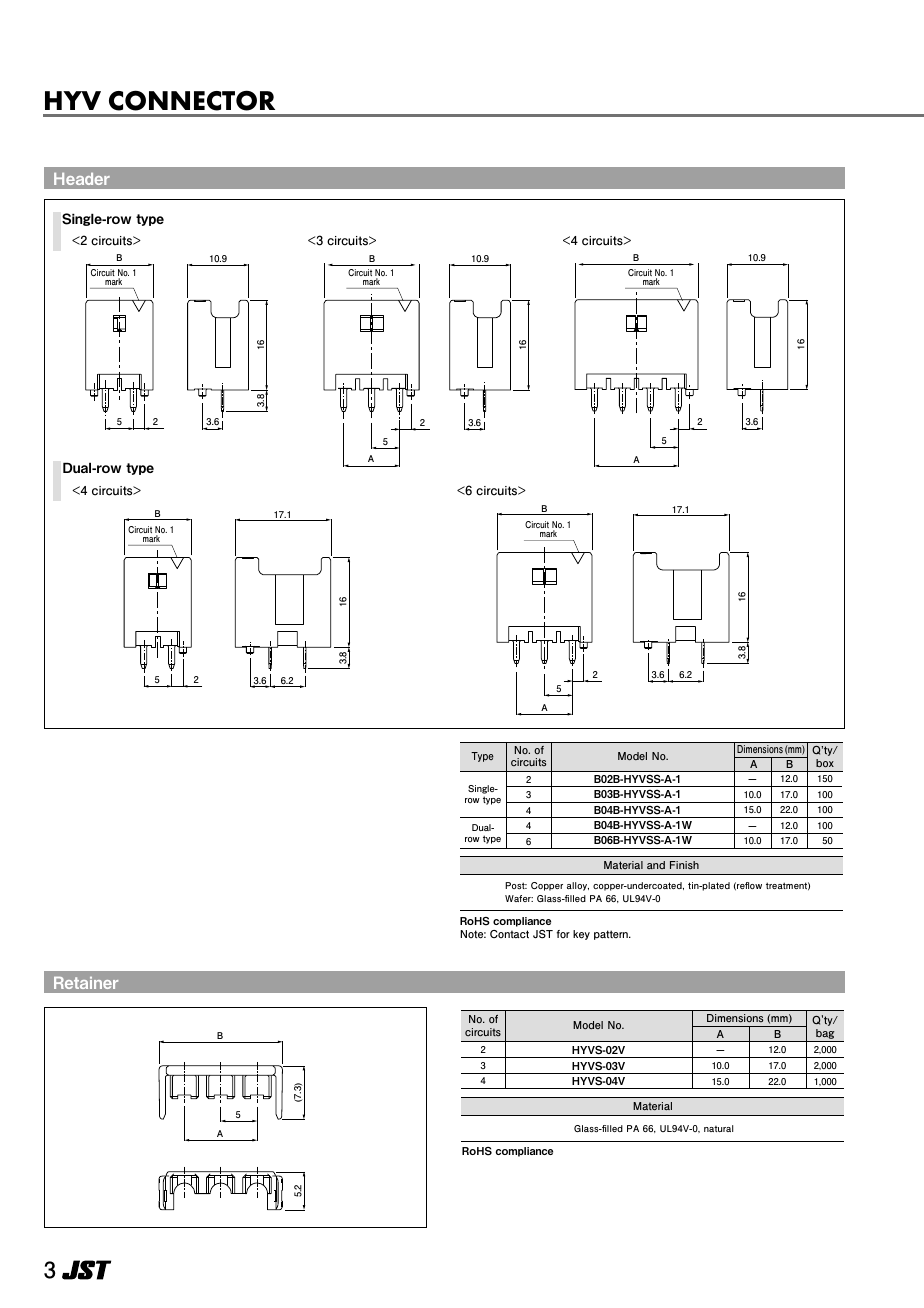  Describe the element at coordinates (825, 1035) in the screenshot. I see `bag` at that location.
